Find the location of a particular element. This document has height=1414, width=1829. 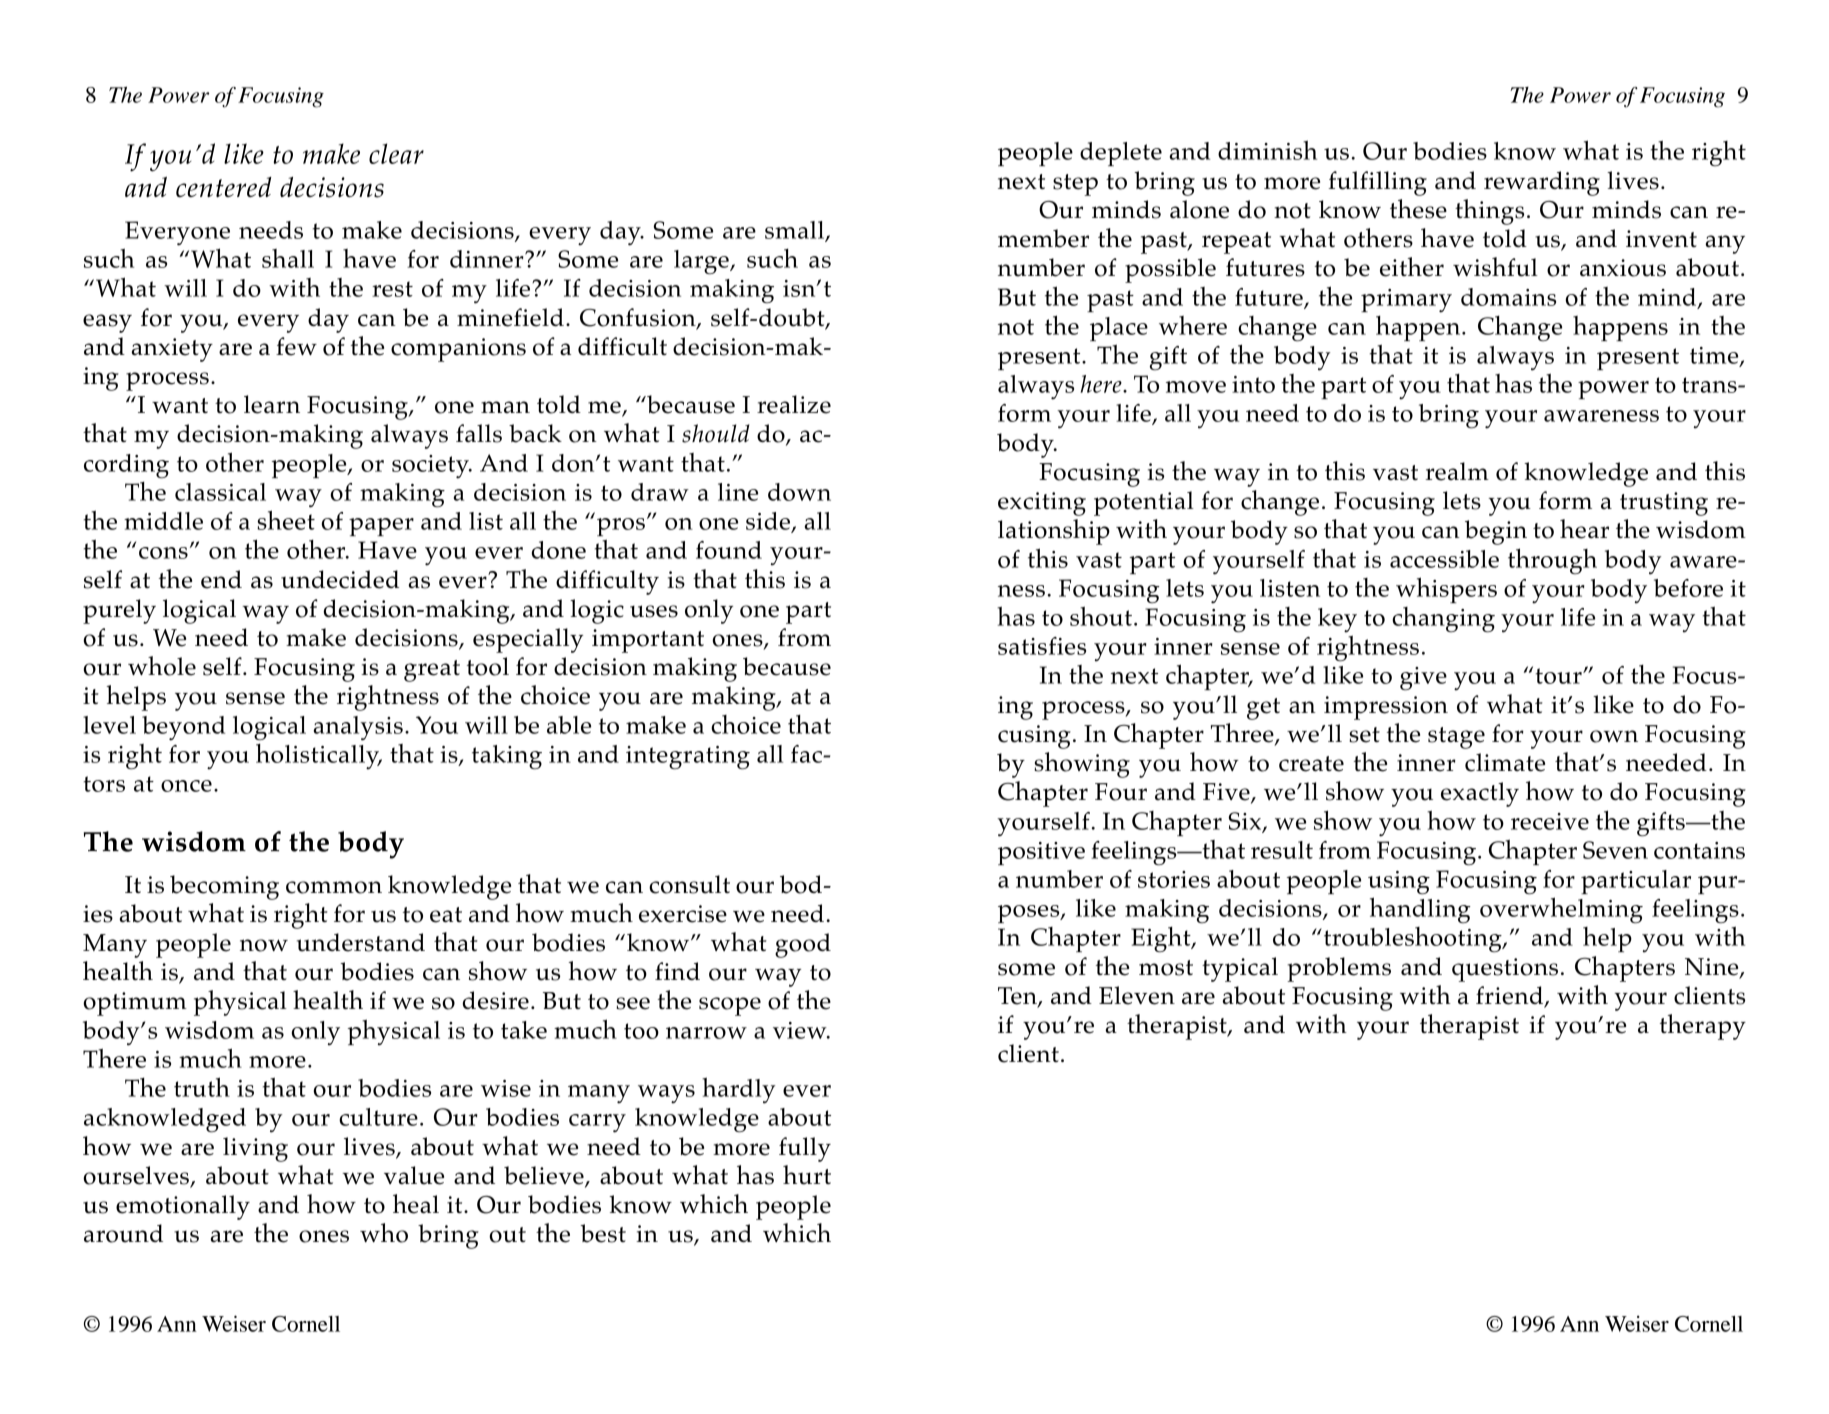

therapy is located at coordinates (1703, 1027).
